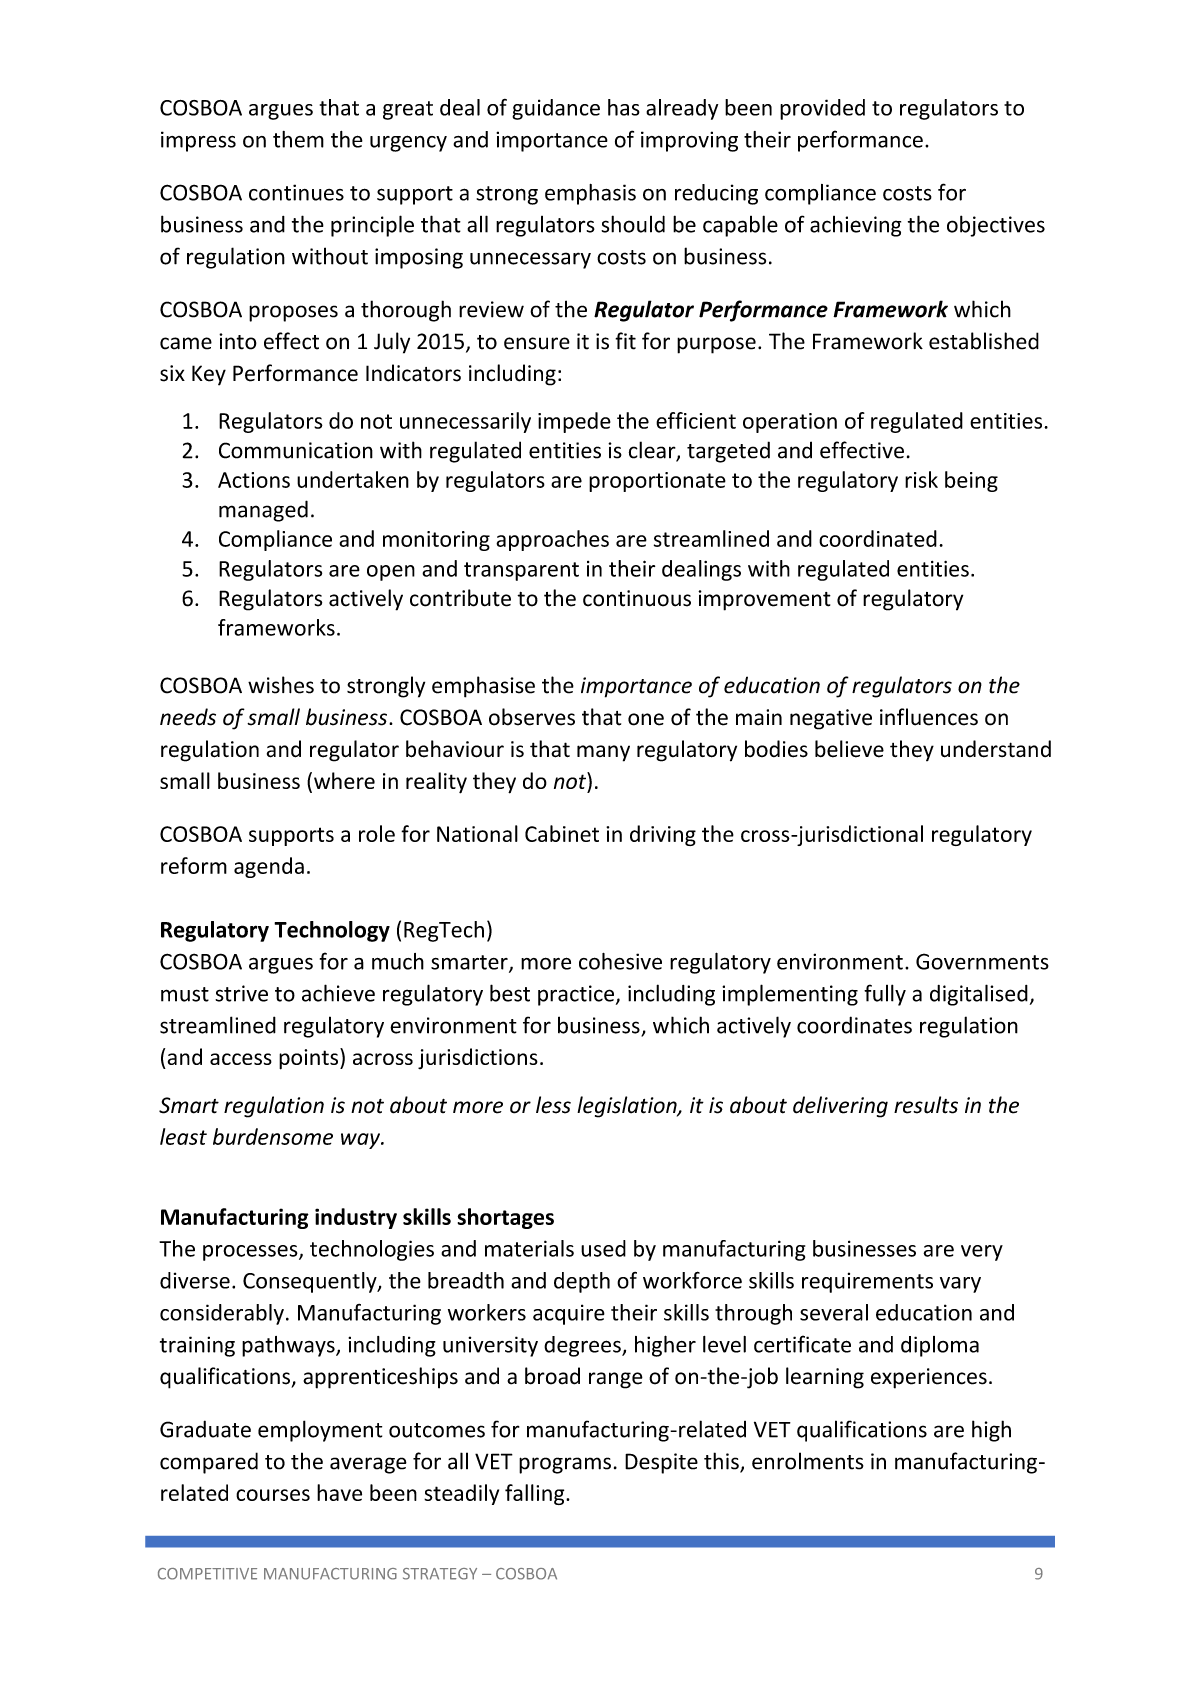 Image resolution: width=1200 pixels, height=1697 pixels. I want to click on have, so click(339, 1492).
